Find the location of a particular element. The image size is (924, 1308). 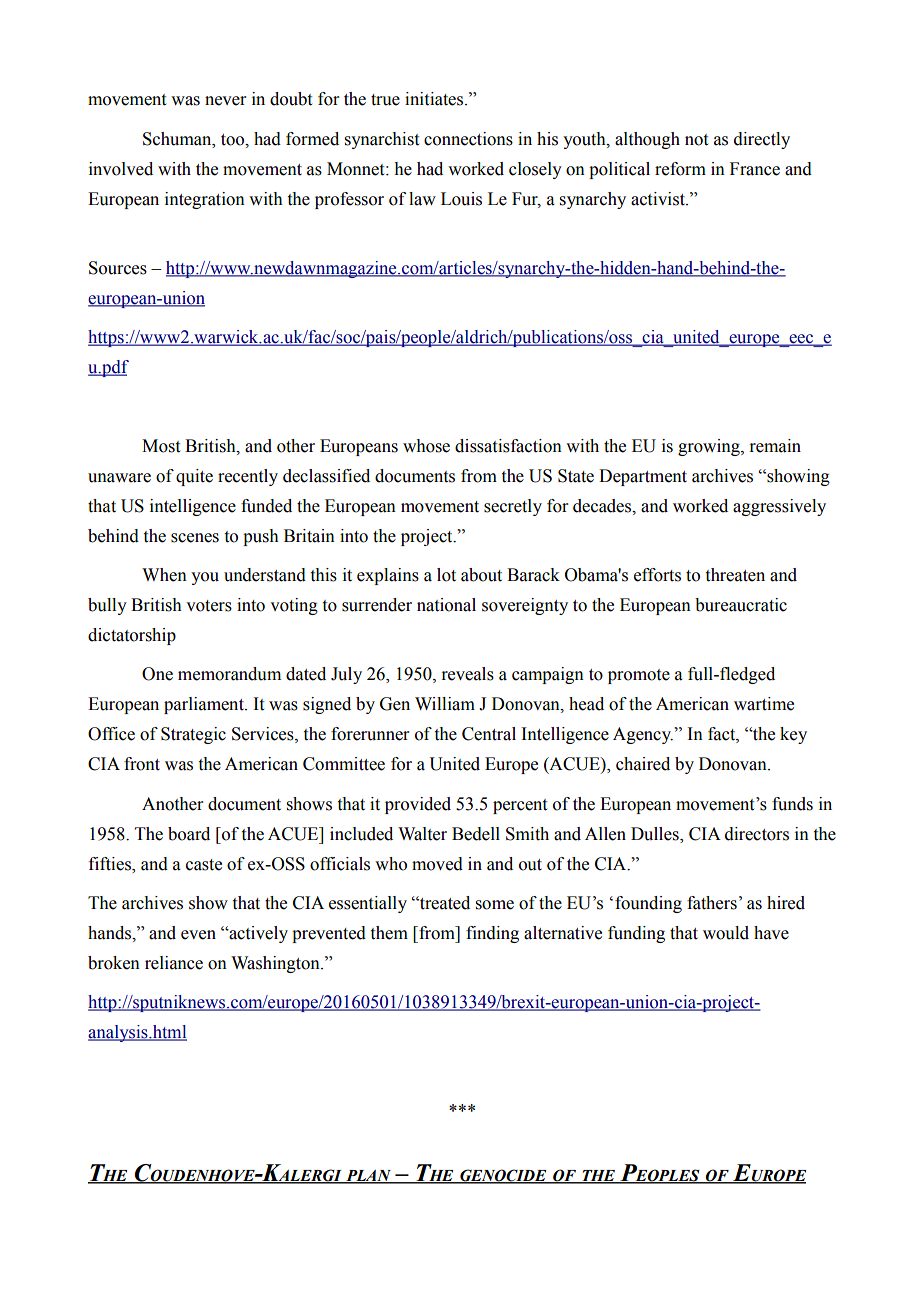

voters is located at coordinates (209, 606).
